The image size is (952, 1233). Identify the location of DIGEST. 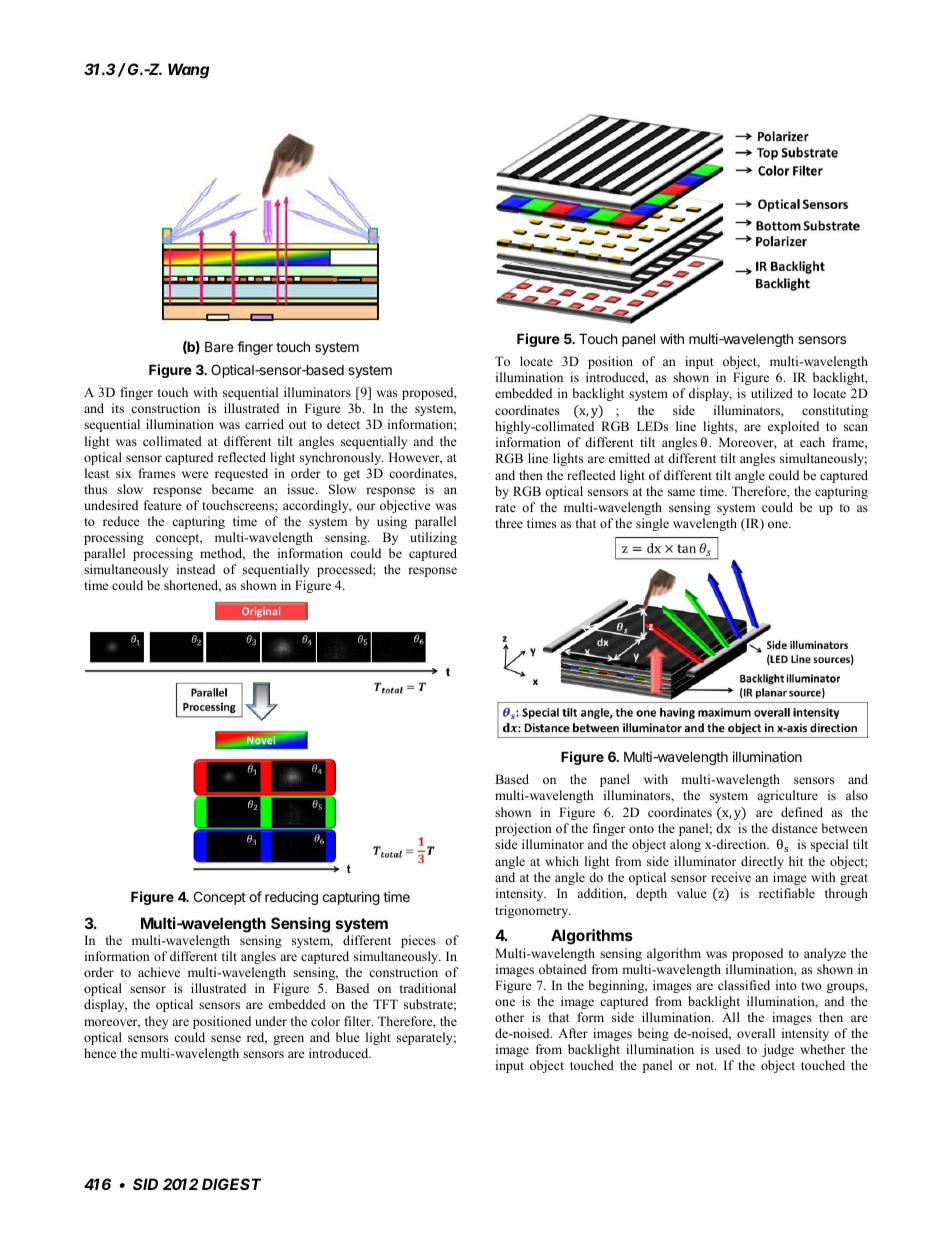
(231, 1184).
